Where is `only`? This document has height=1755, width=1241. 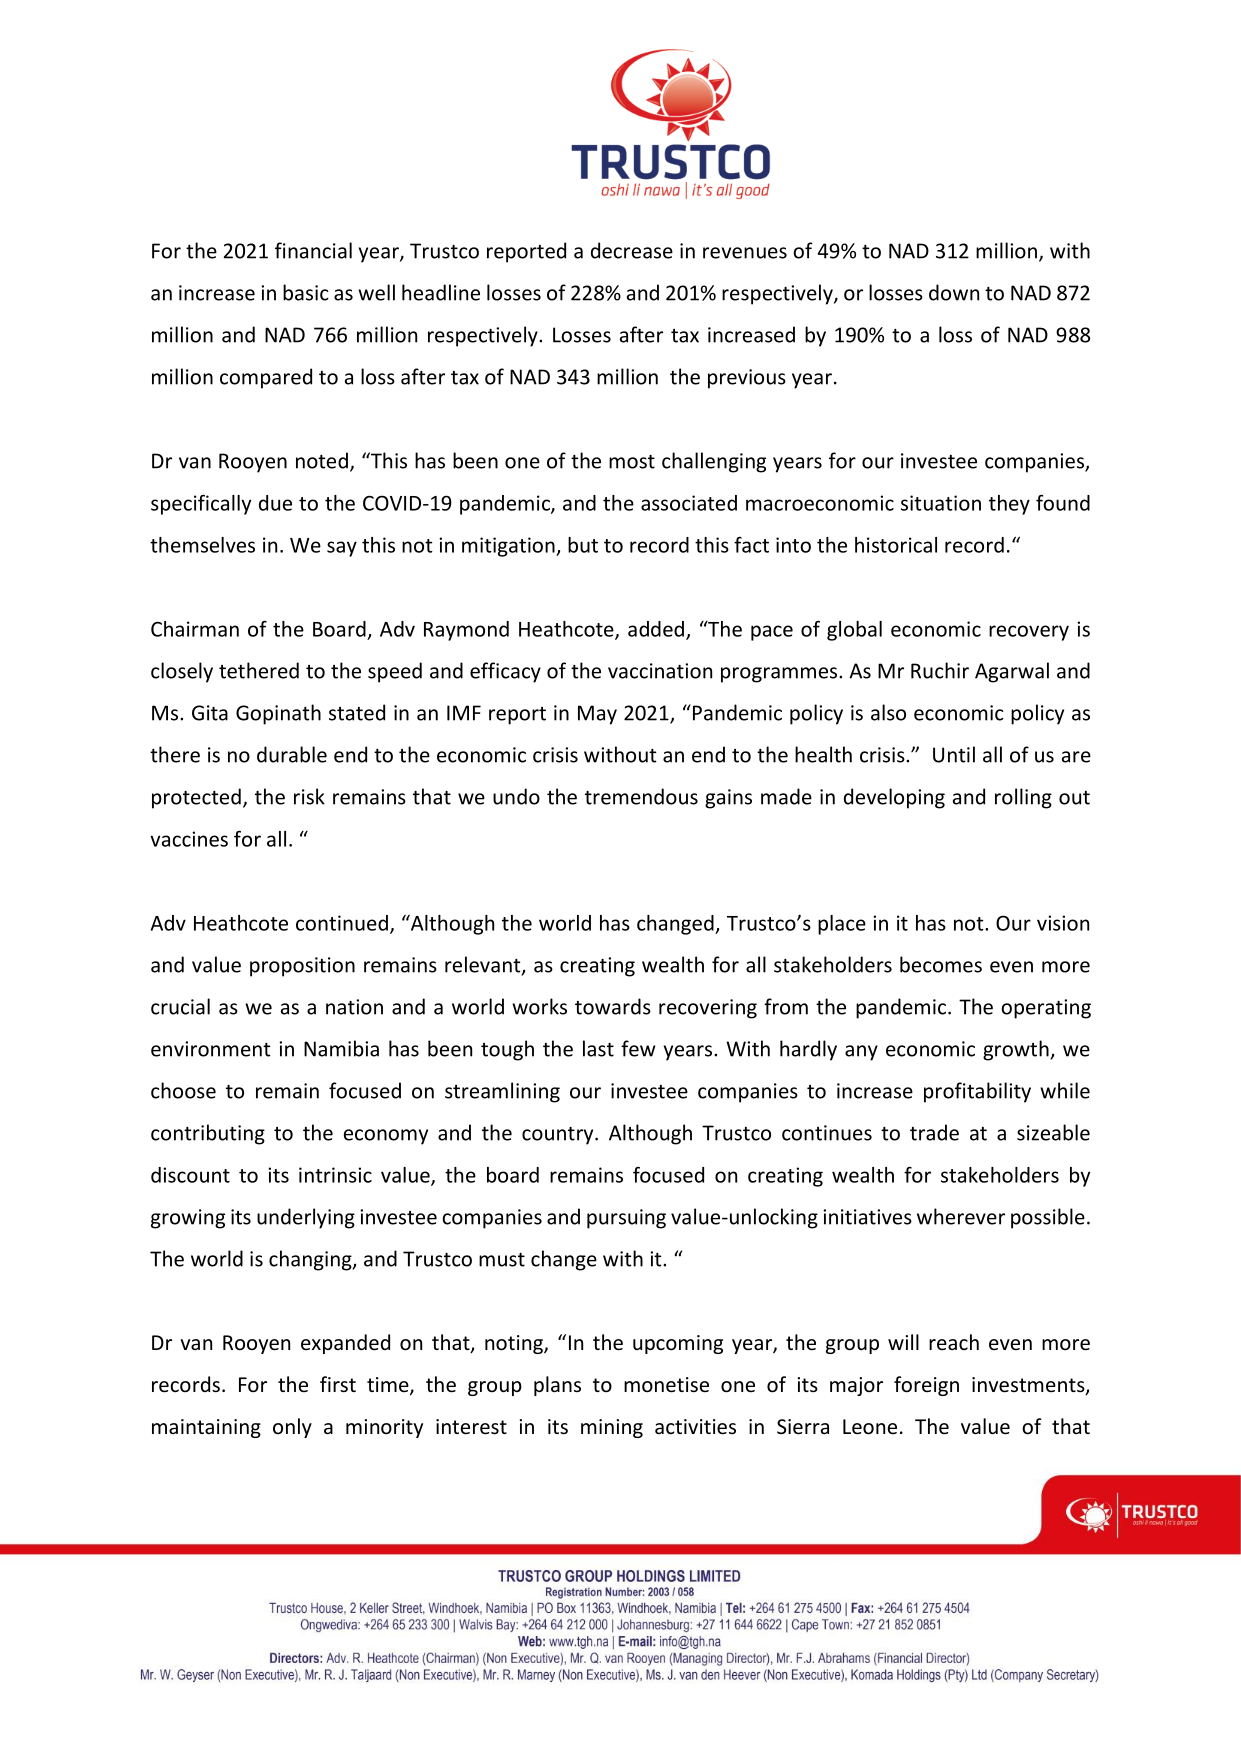 only is located at coordinates (292, 1428).
